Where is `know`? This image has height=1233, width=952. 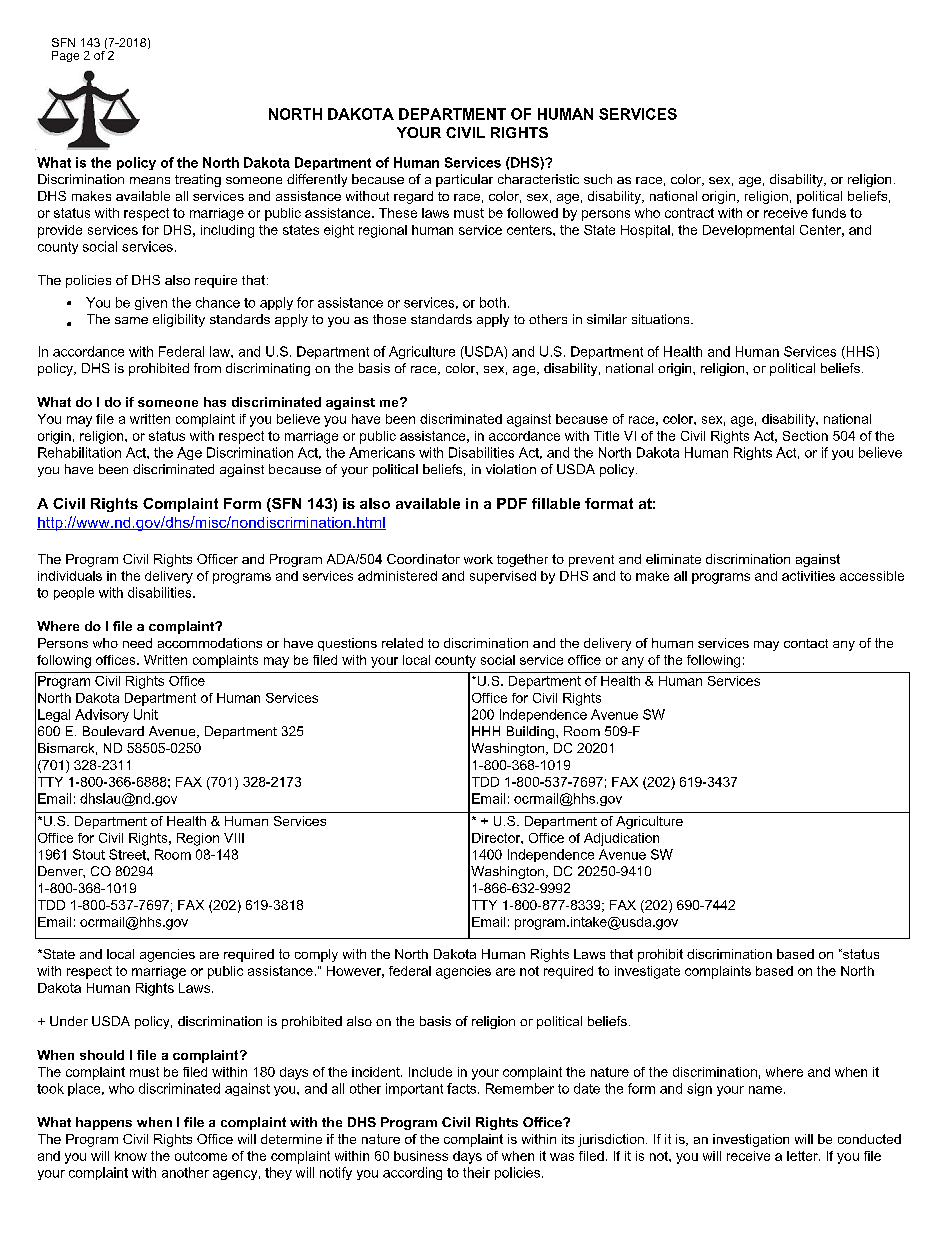
know is located at coordinates (131, 1156).
